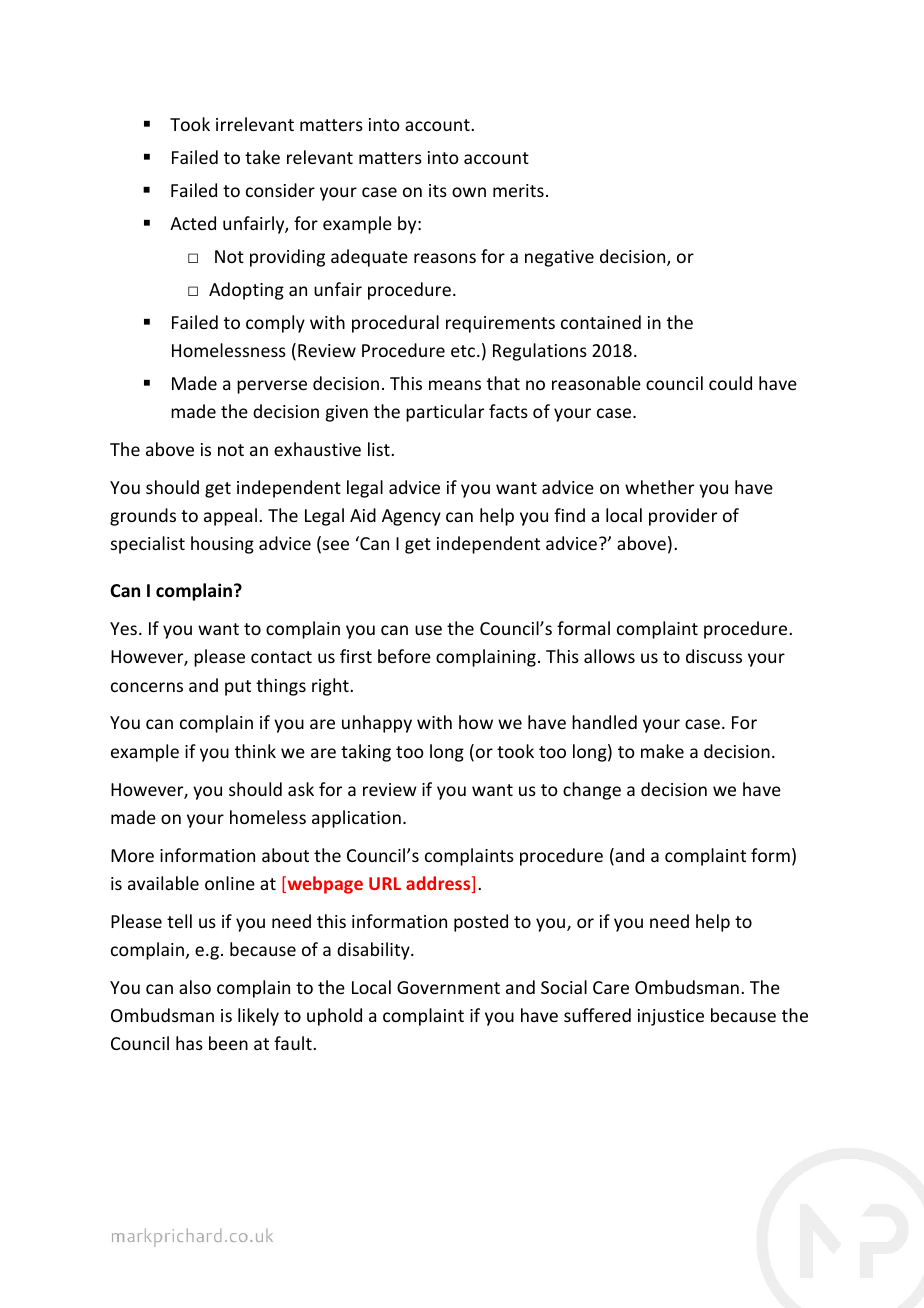  Describe the element at coordinates (404, 656) in the image. I see `before` at that location.
